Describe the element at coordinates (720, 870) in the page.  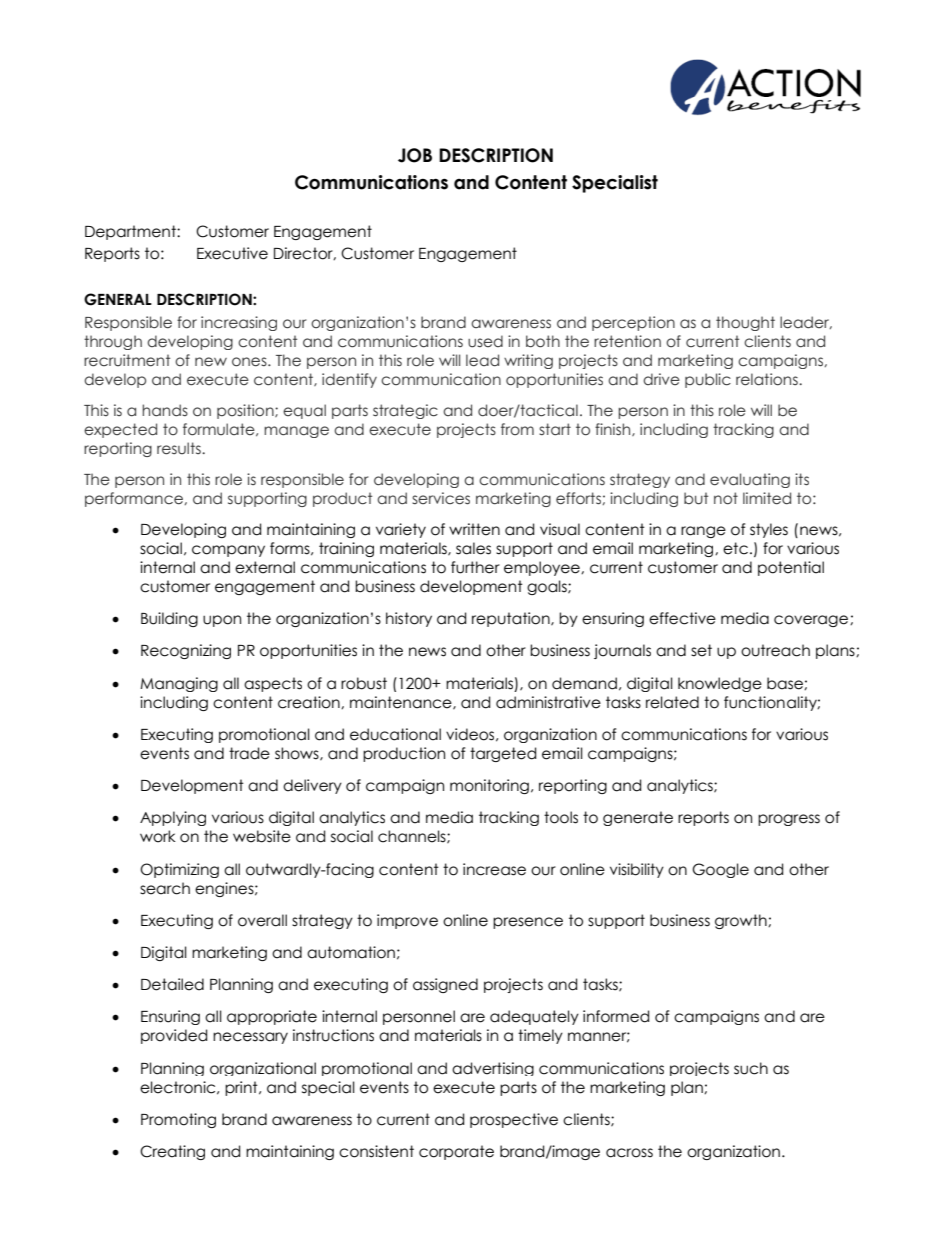
I see `Google` at that location.
